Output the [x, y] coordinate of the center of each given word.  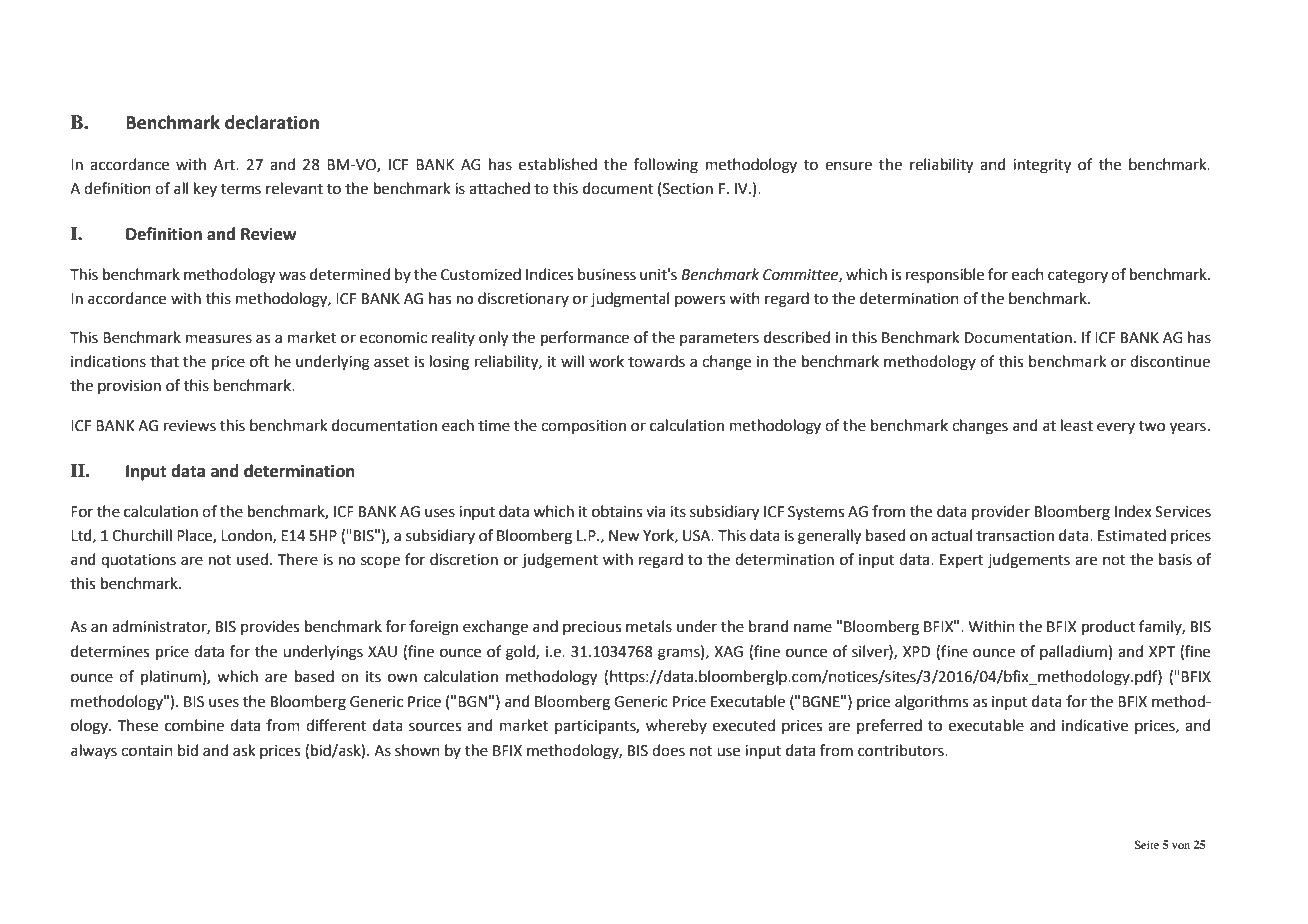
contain [147, 751]
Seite [1146, 844]
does [668, 750]
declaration [272, 122]
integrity [1042, 166]
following [666, 166]
